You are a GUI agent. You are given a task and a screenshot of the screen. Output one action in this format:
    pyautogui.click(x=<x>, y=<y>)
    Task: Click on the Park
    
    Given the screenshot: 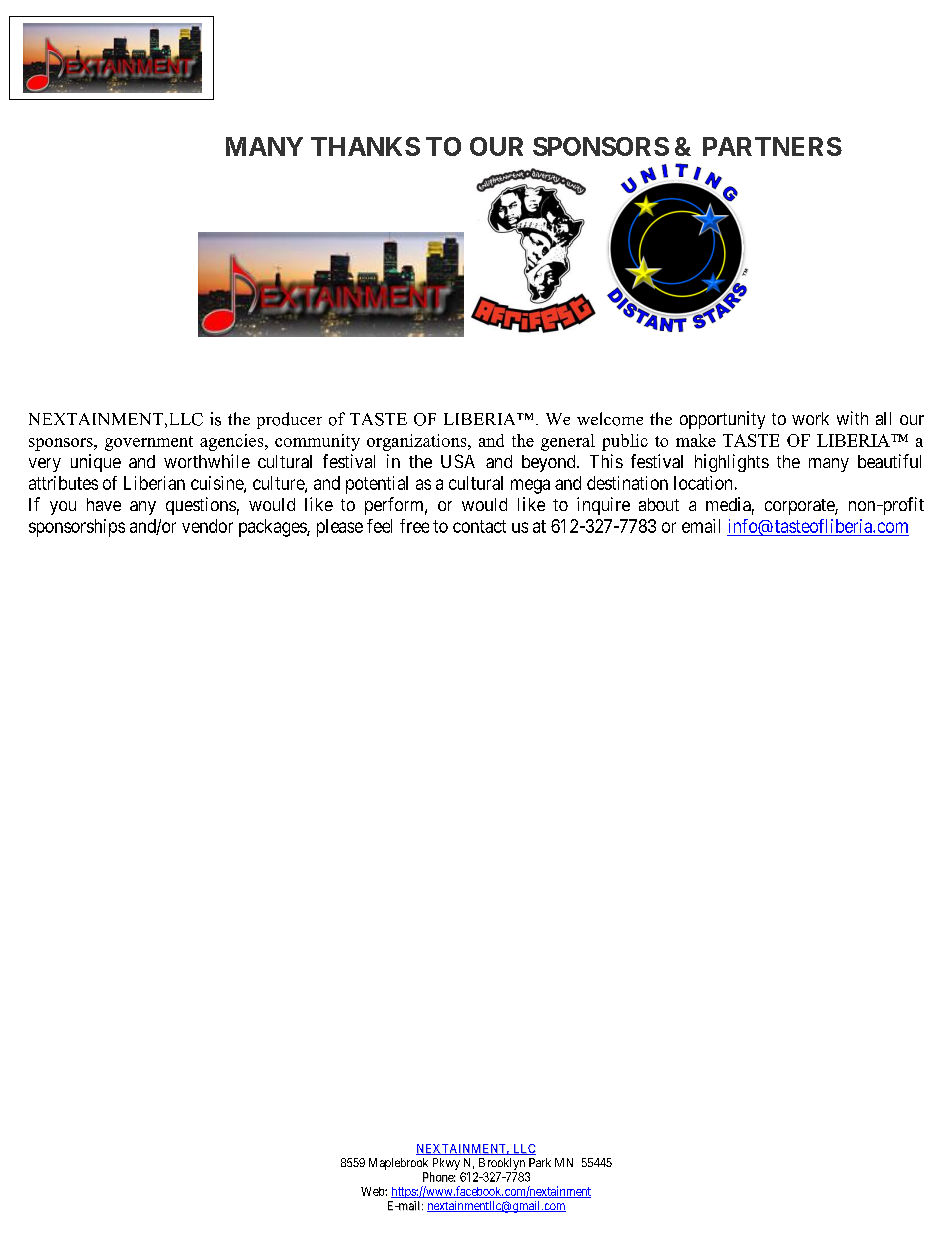 What is the action you would take?
    pyautogui.click(x=540, y=1162)
